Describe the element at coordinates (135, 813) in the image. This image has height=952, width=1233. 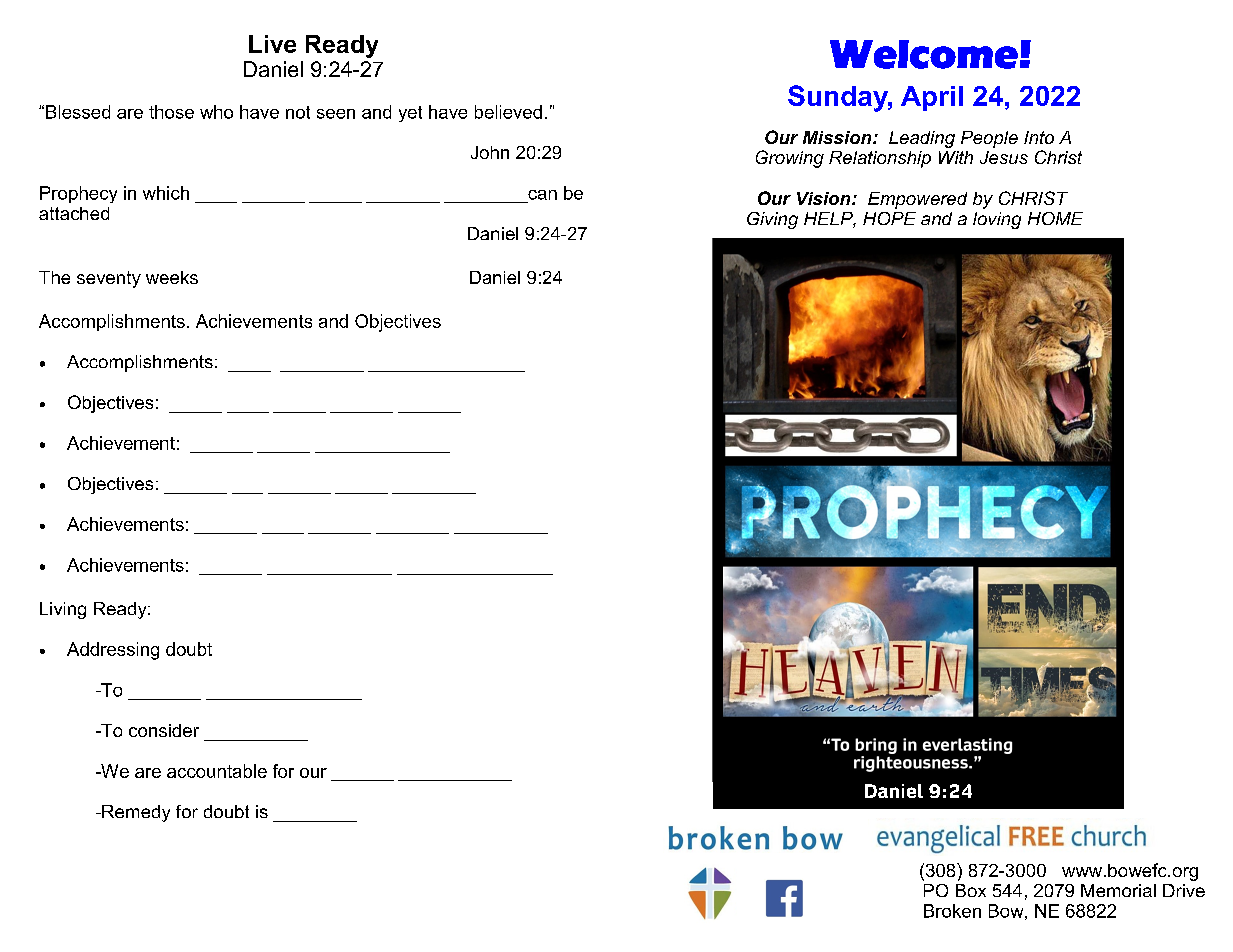
I see `Remedy` at that location.
